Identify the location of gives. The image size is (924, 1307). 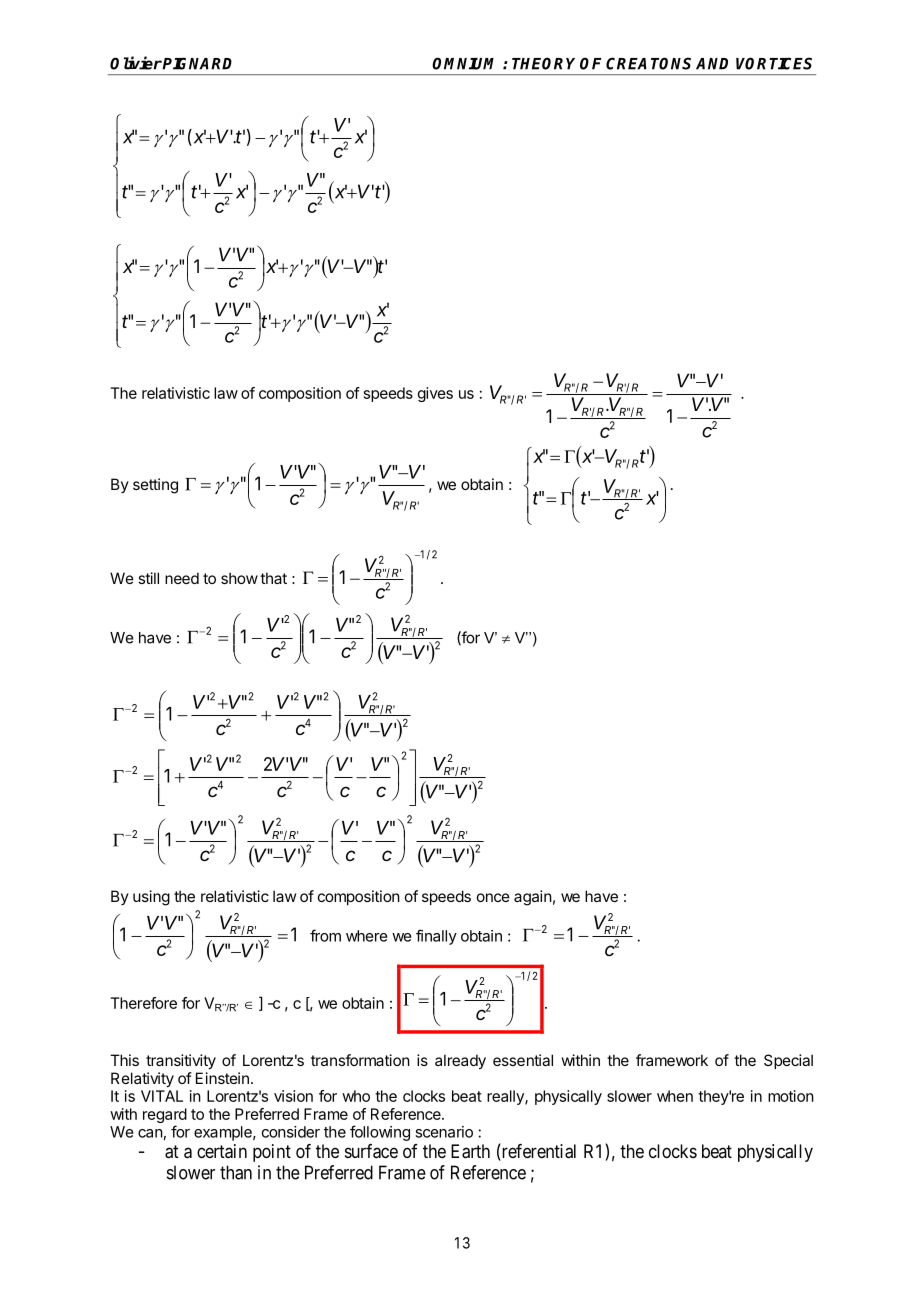
(435, 394).
